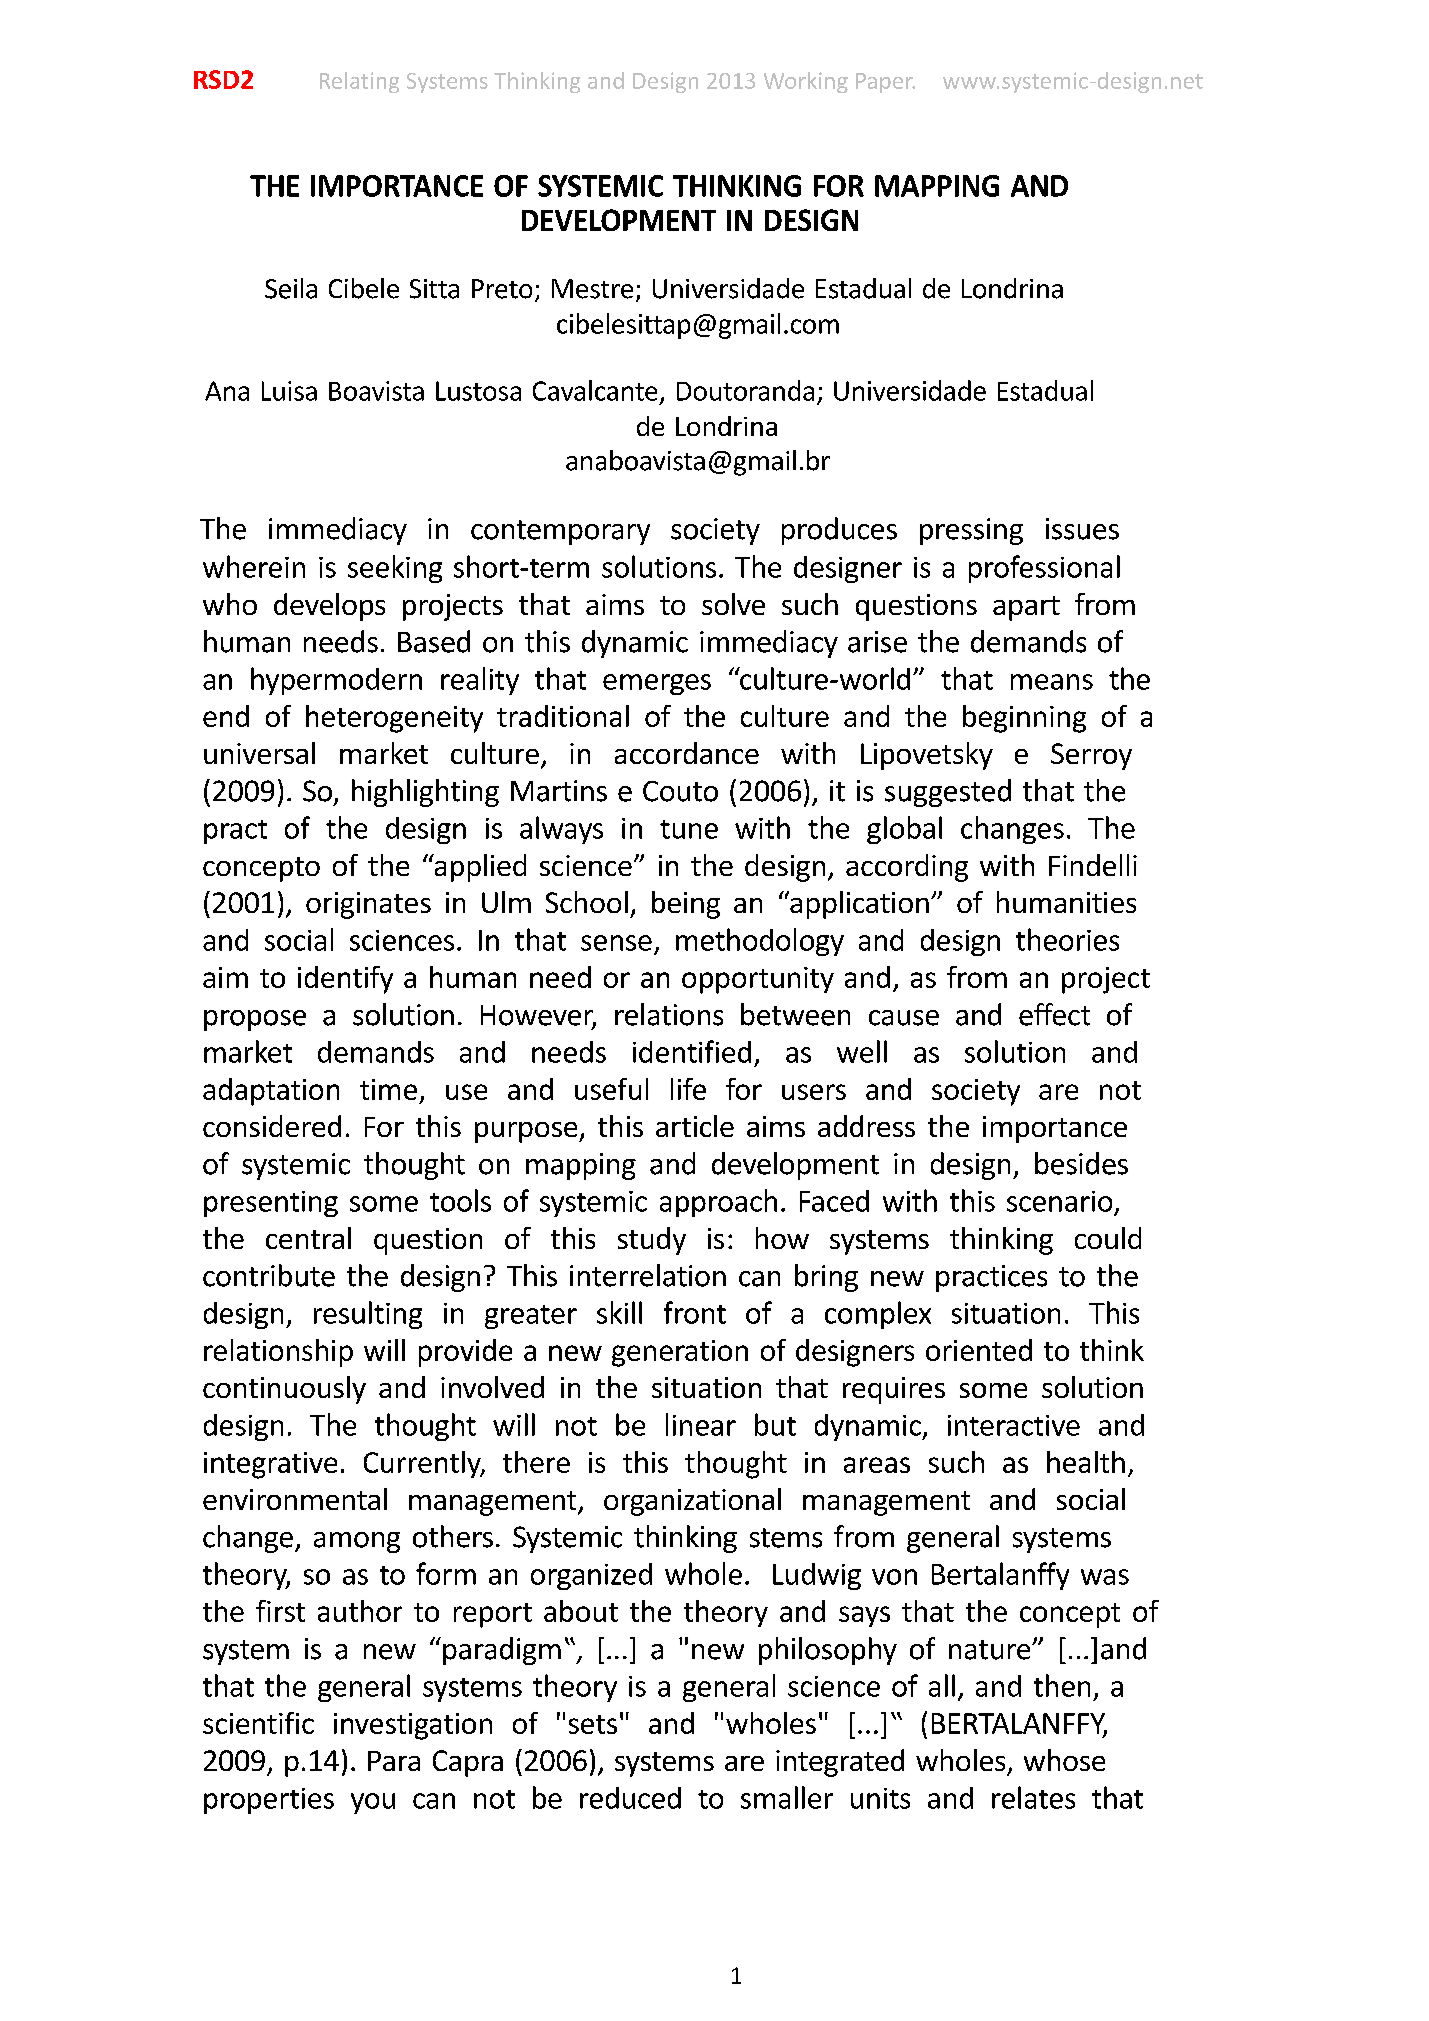  I want to click on Paper, so click(885, 83).
